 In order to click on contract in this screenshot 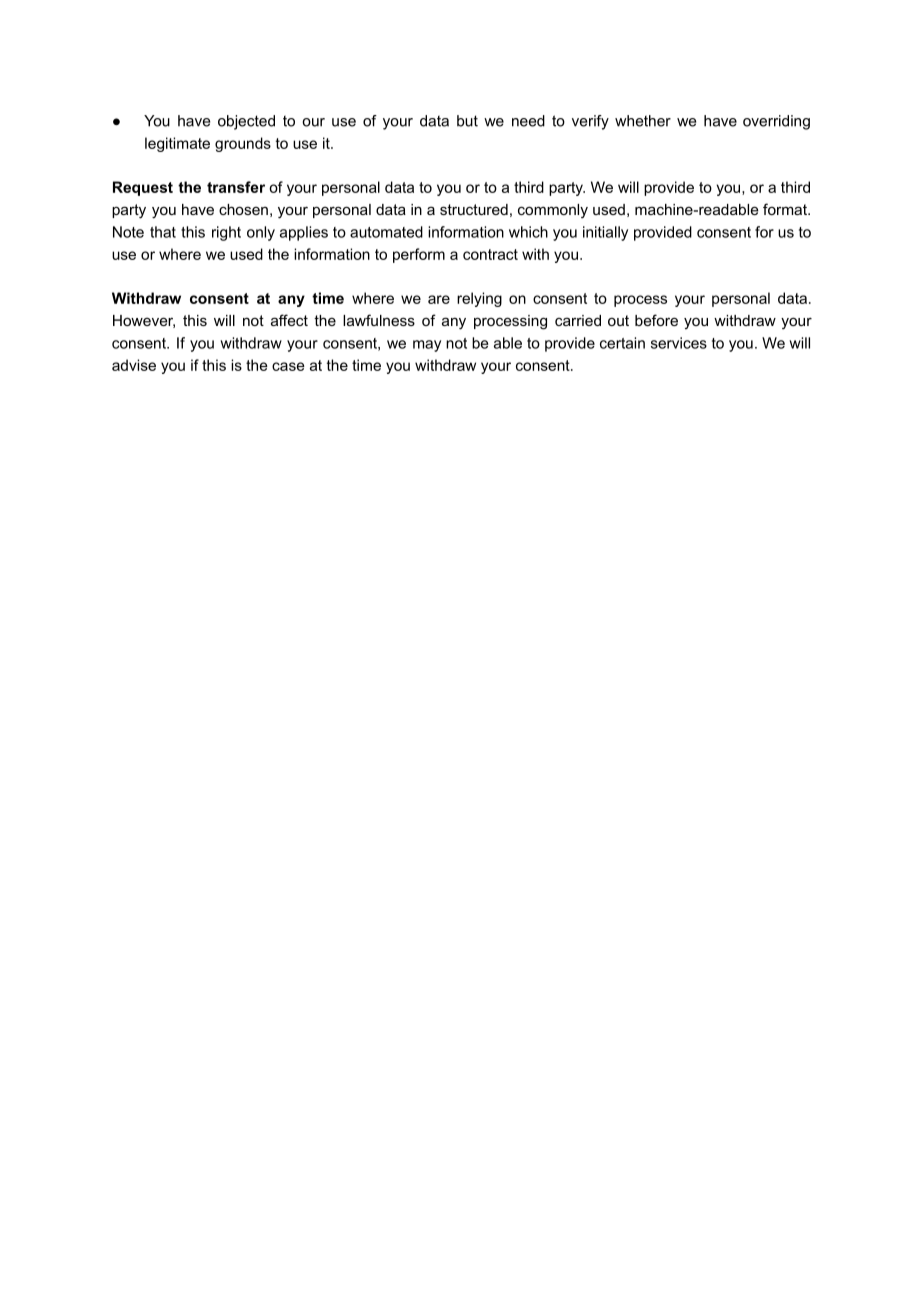, I will do `click(490, 254)`.
